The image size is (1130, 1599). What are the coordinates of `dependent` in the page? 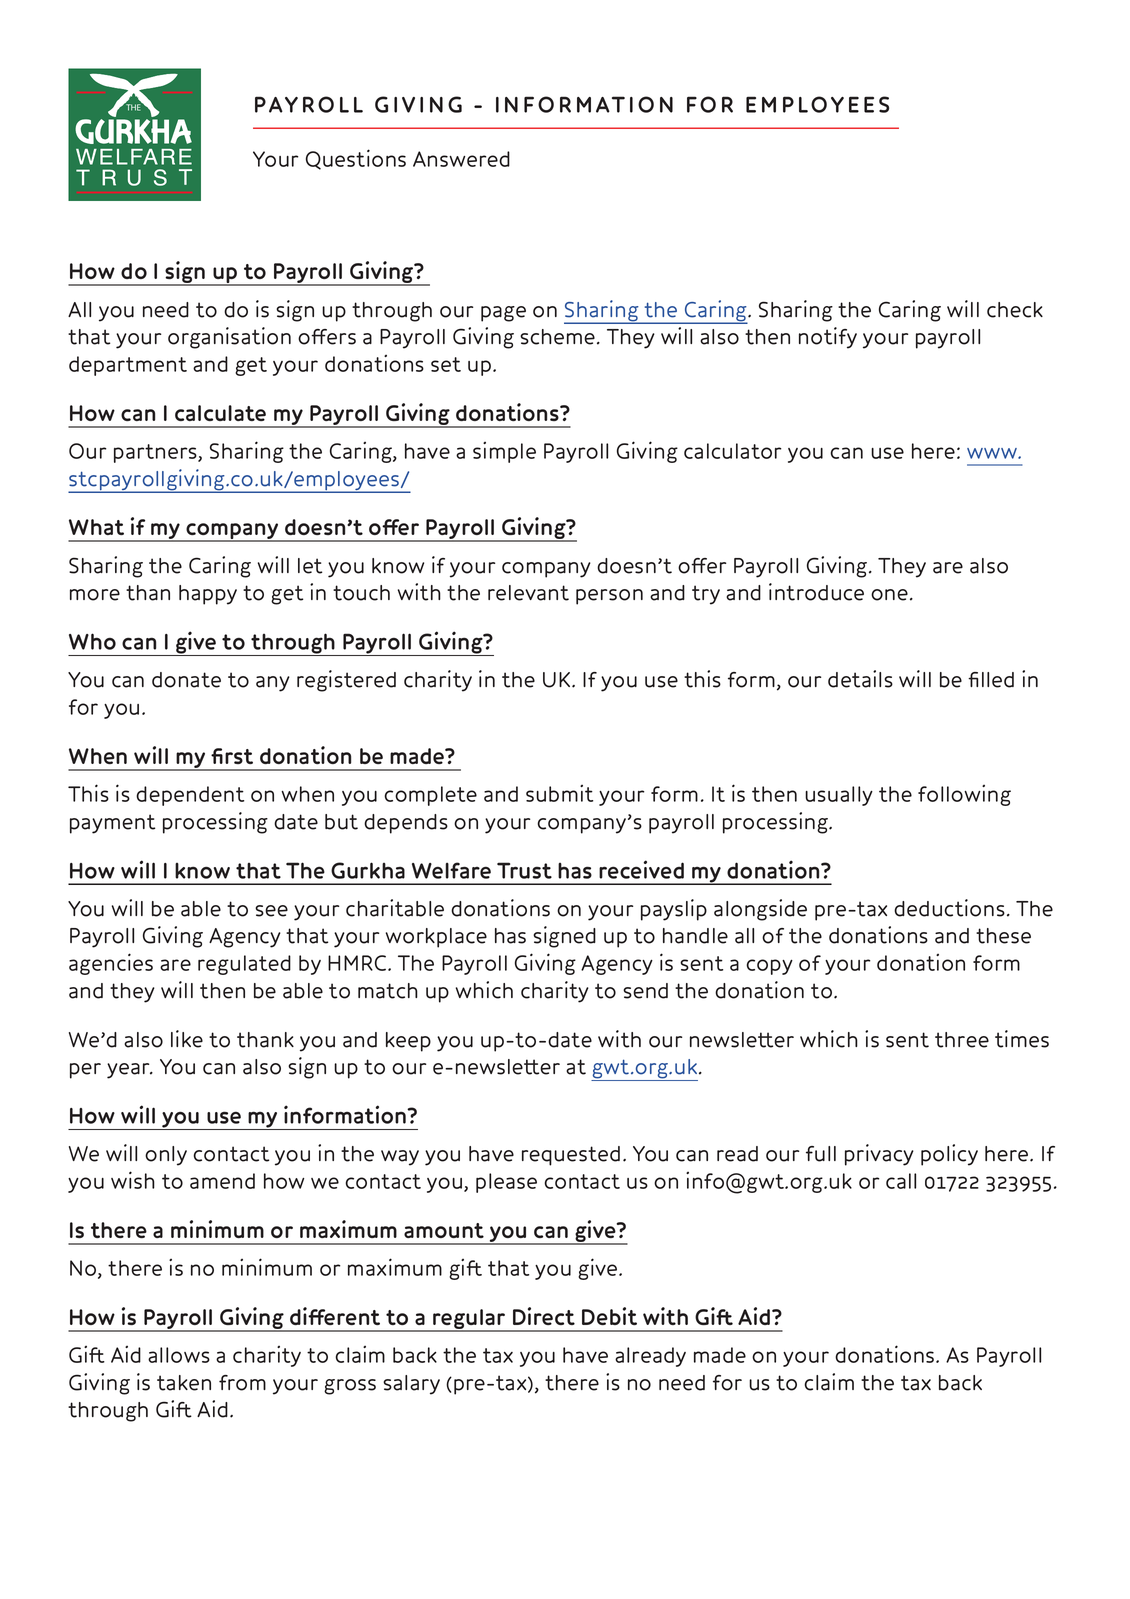 It's located at (190, 796).
